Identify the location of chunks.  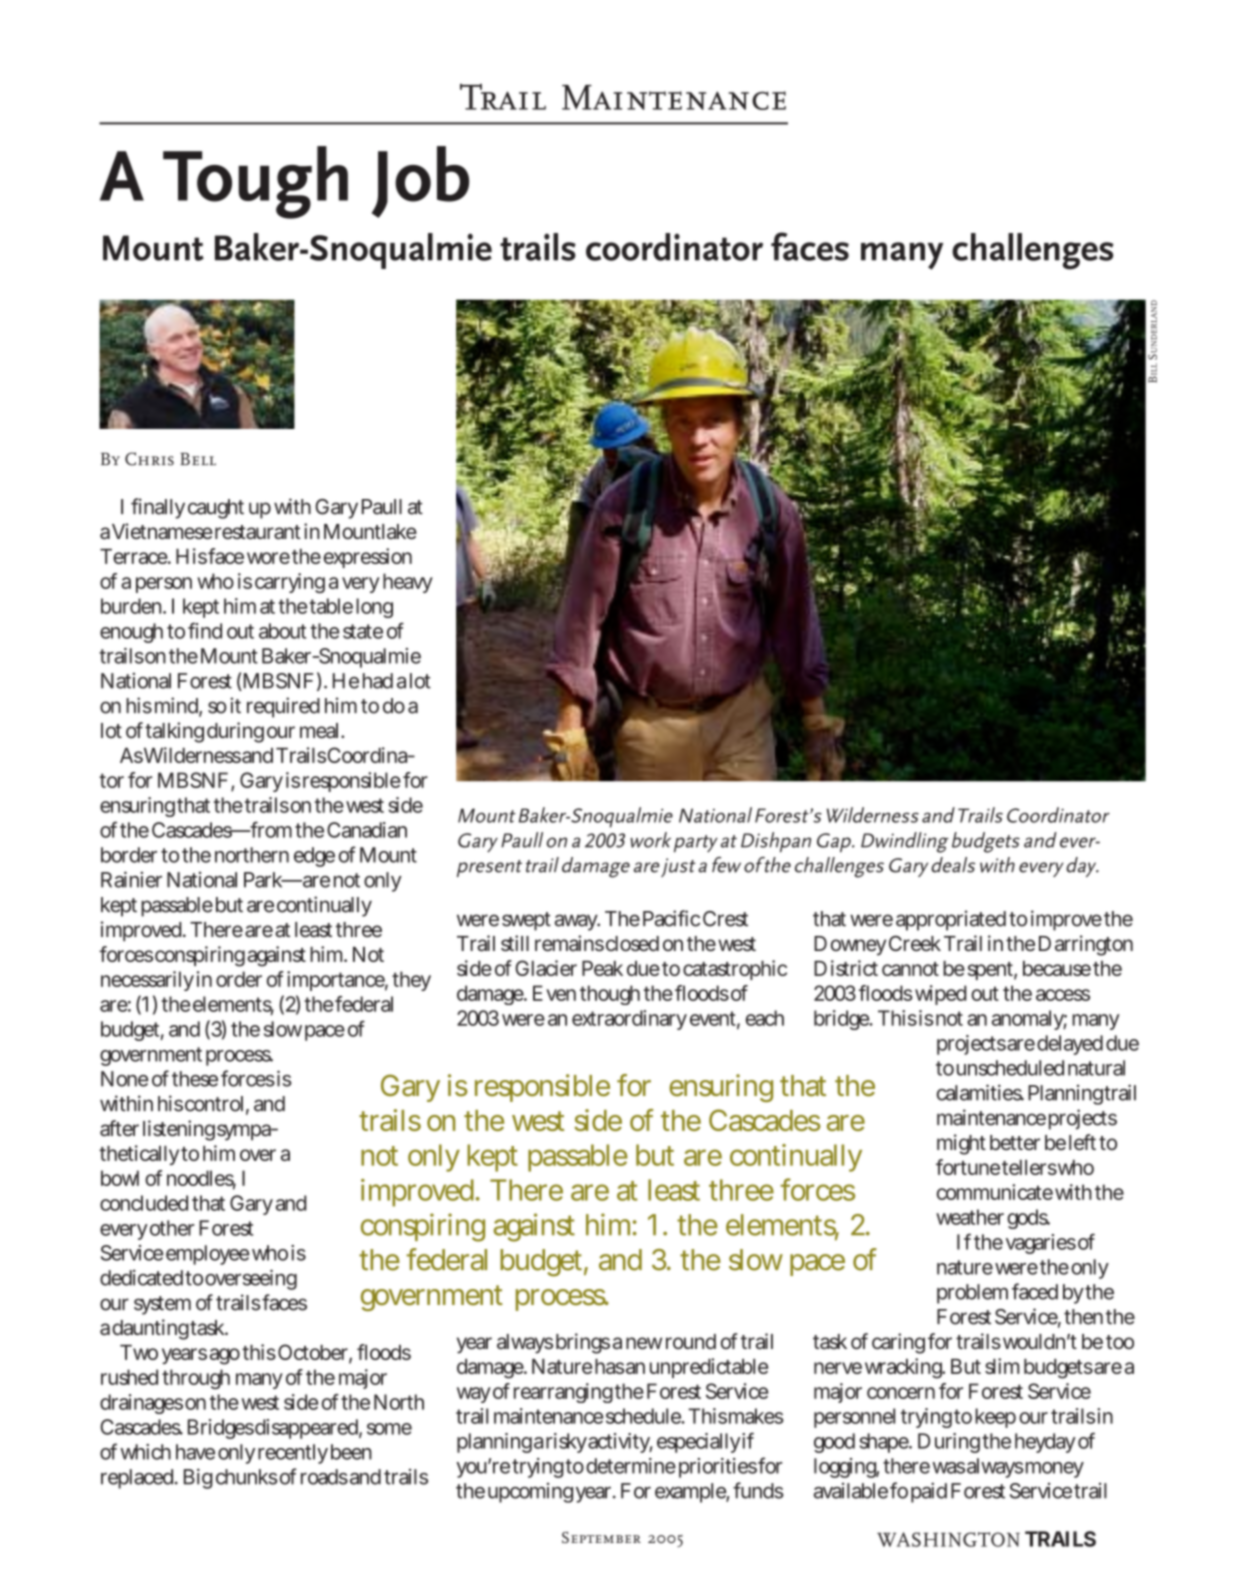
(247, 1477).
